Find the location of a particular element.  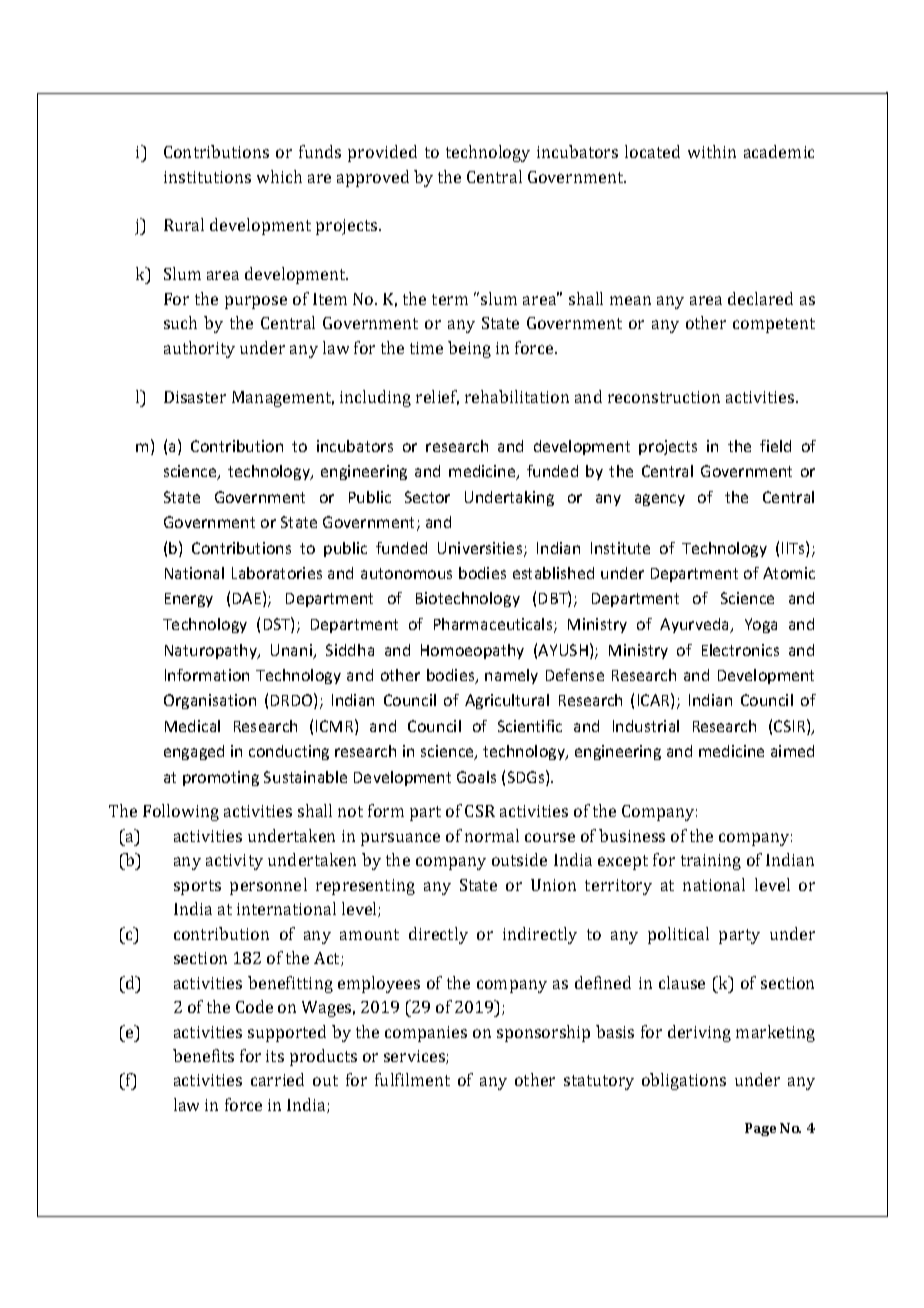

Naturopathy is located at coordinates (212, 651).
